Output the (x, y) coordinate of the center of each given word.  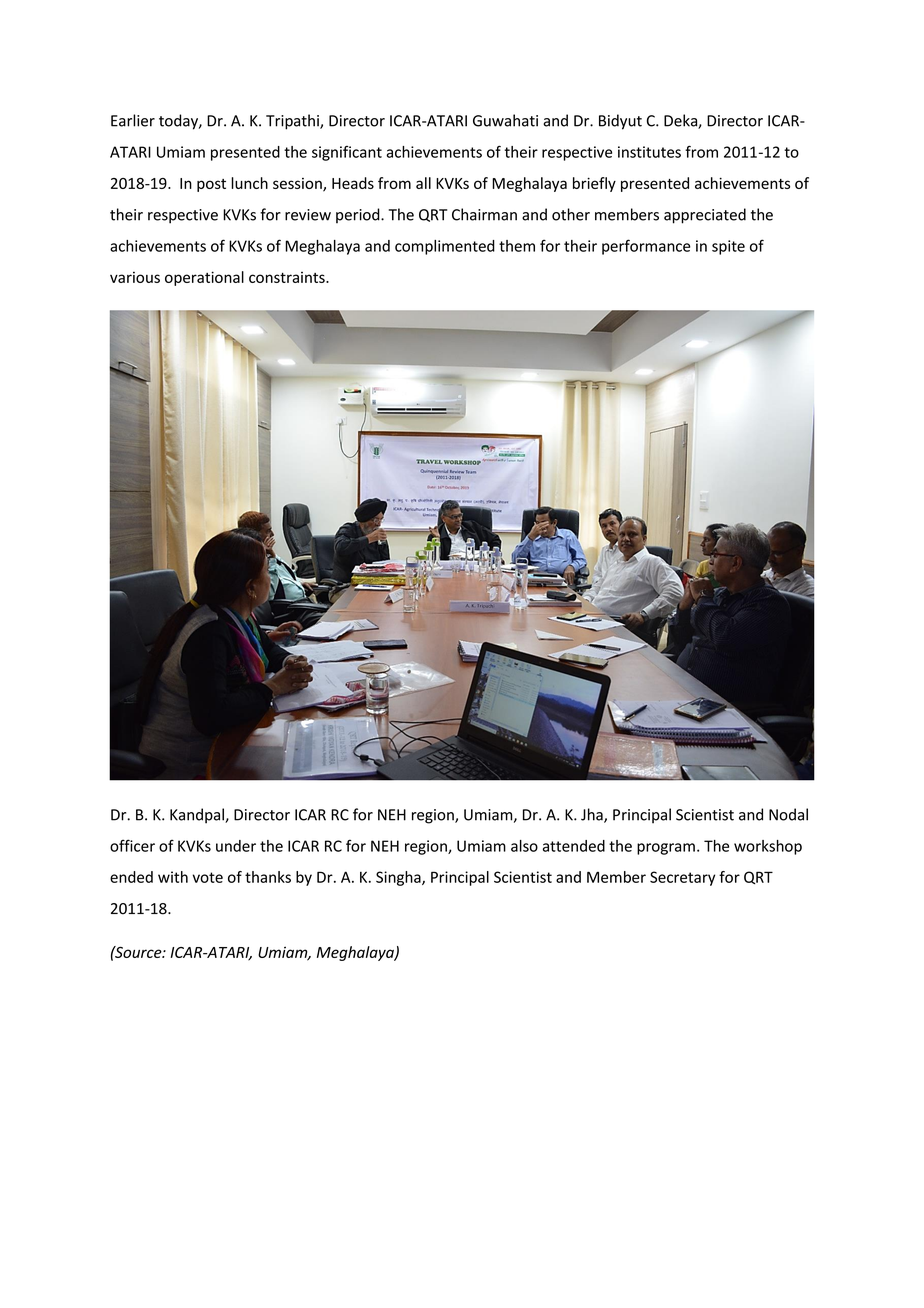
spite (728, 247)
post (211, 185)
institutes (649, 152)
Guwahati (505, 120)
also (524, 846)
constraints (288, 277)
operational (204, 278)
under (236, 846)
